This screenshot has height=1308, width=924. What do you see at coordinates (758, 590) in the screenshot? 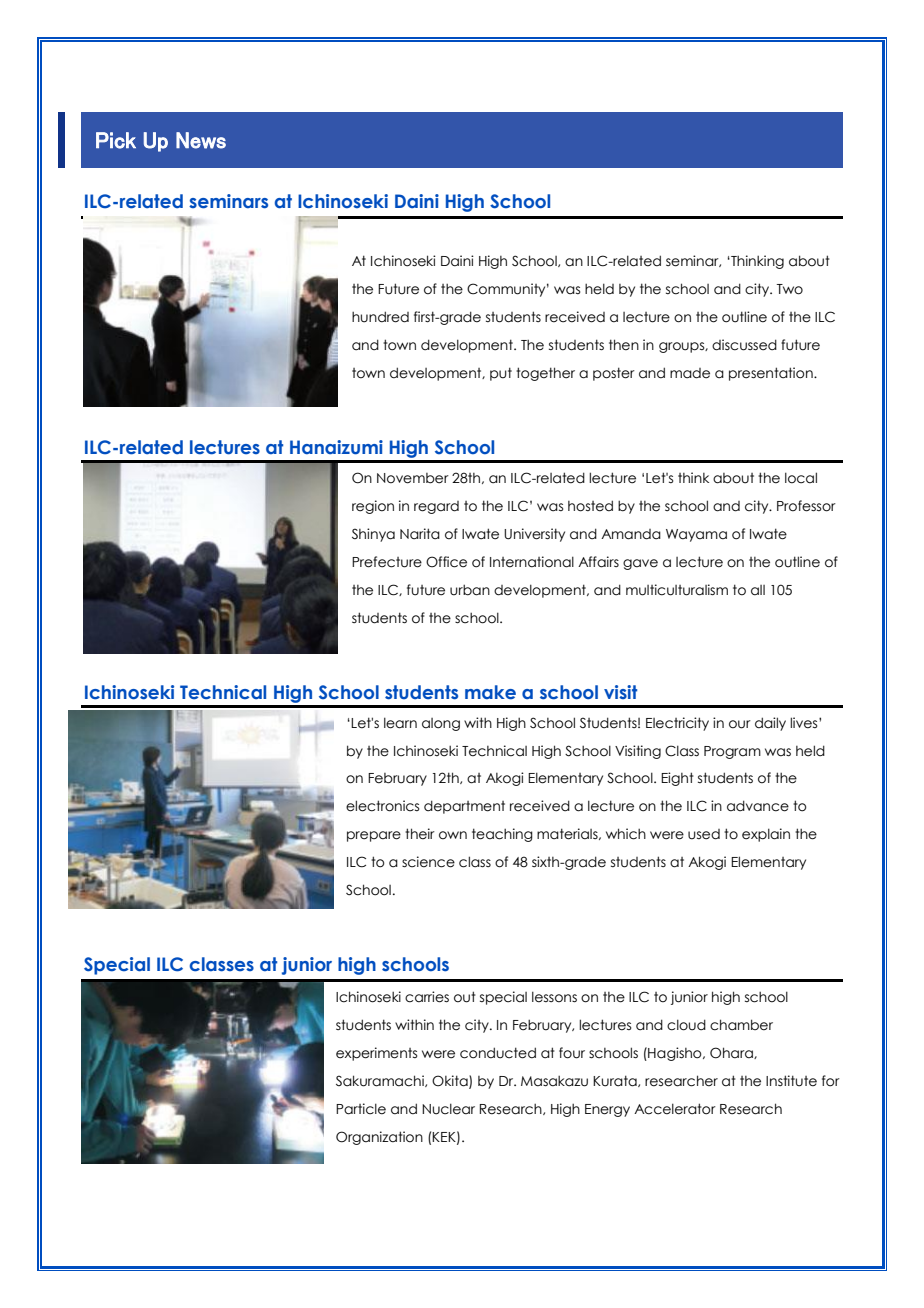
I see `all` at bounding box center [758, 590].
